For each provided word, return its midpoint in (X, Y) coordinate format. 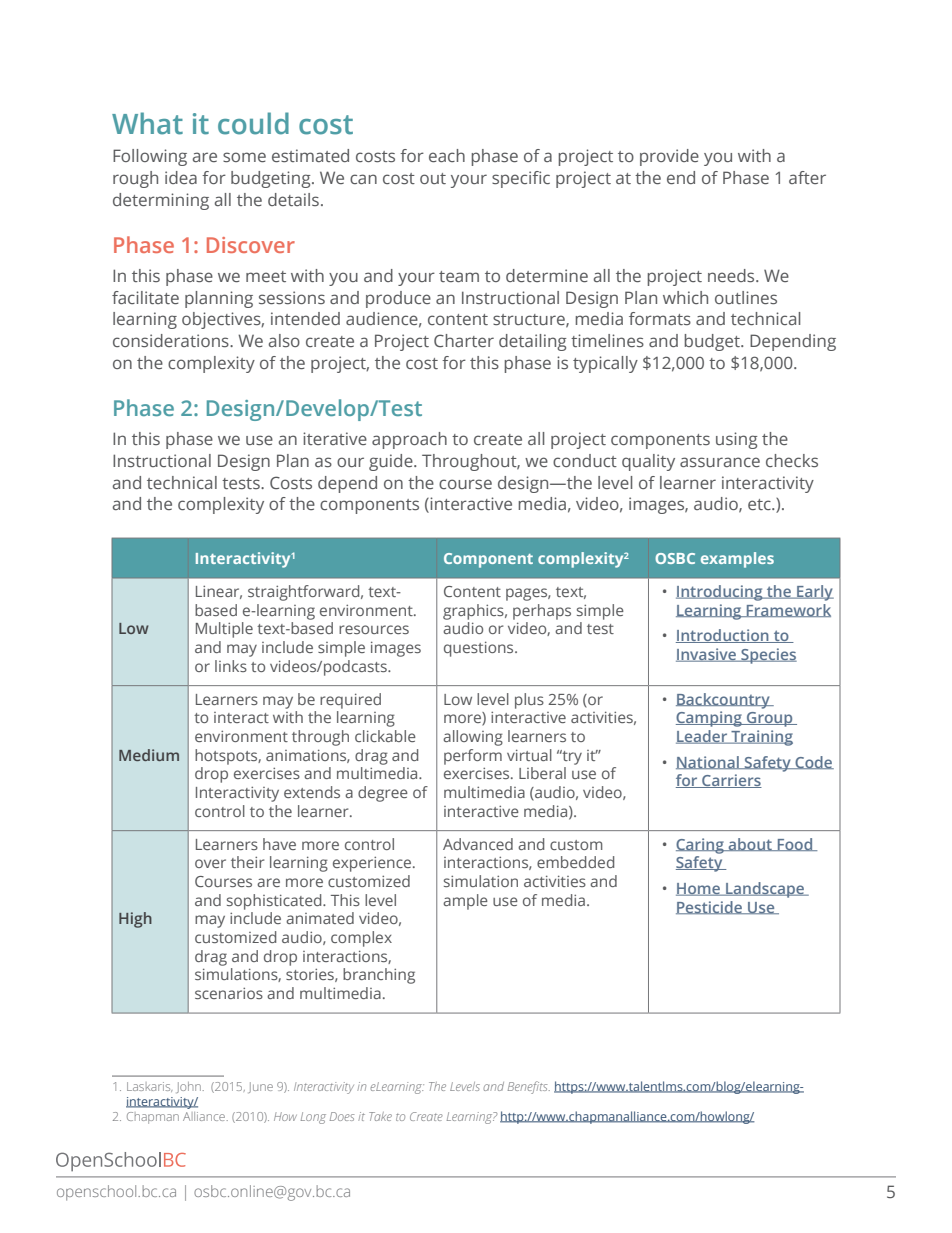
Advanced (478, 844)
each (447, 155)
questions (480, 649)
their (247, 862)
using (737, 440)
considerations (172, 340)
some (244, 157)
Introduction (723, 636)
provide (669, 157)
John (189, 1087)
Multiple (224, 630)
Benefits (529, 1087)
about (750, 844)
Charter (464, 340)
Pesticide (710, 907)
